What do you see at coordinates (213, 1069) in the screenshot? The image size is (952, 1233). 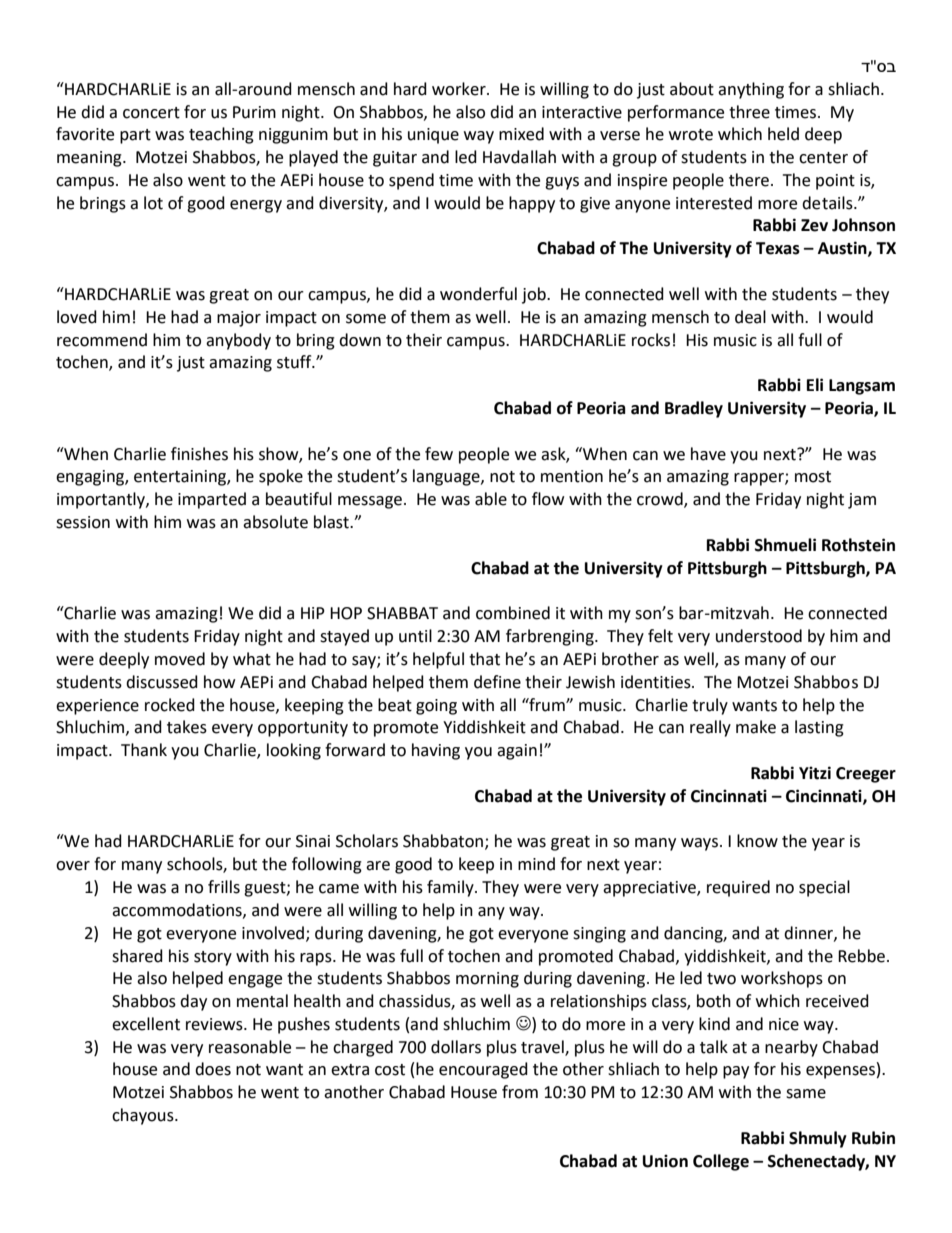 I see `does` at bounding box center [213, 1069].
